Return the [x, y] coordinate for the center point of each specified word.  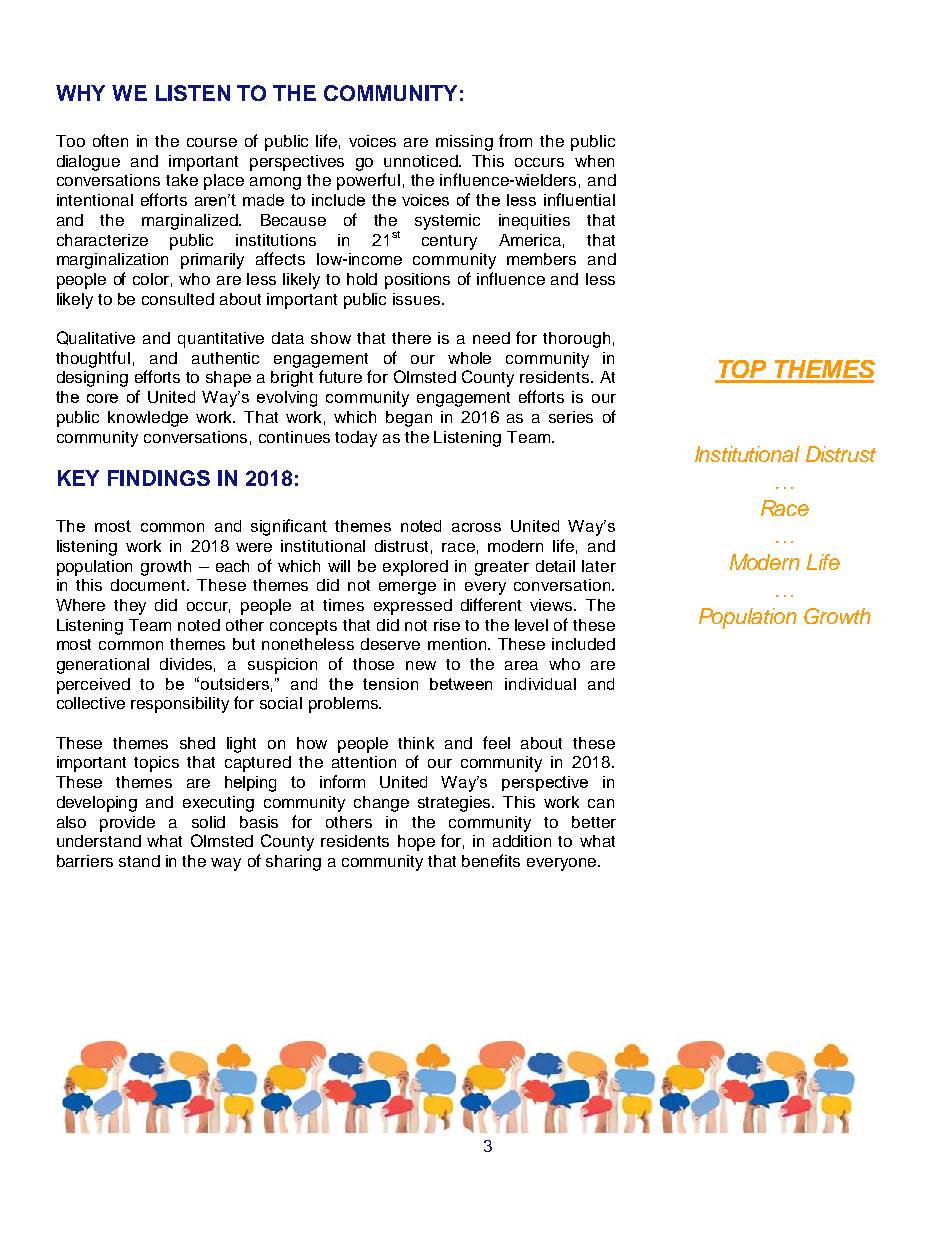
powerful [368, 181]
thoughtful [93, 359]
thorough [576, 340]
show [331, 338]
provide [127, 824]
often [110, 140]
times [343, 605]
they [130, 607]
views [552, 605]
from [515, 140]
